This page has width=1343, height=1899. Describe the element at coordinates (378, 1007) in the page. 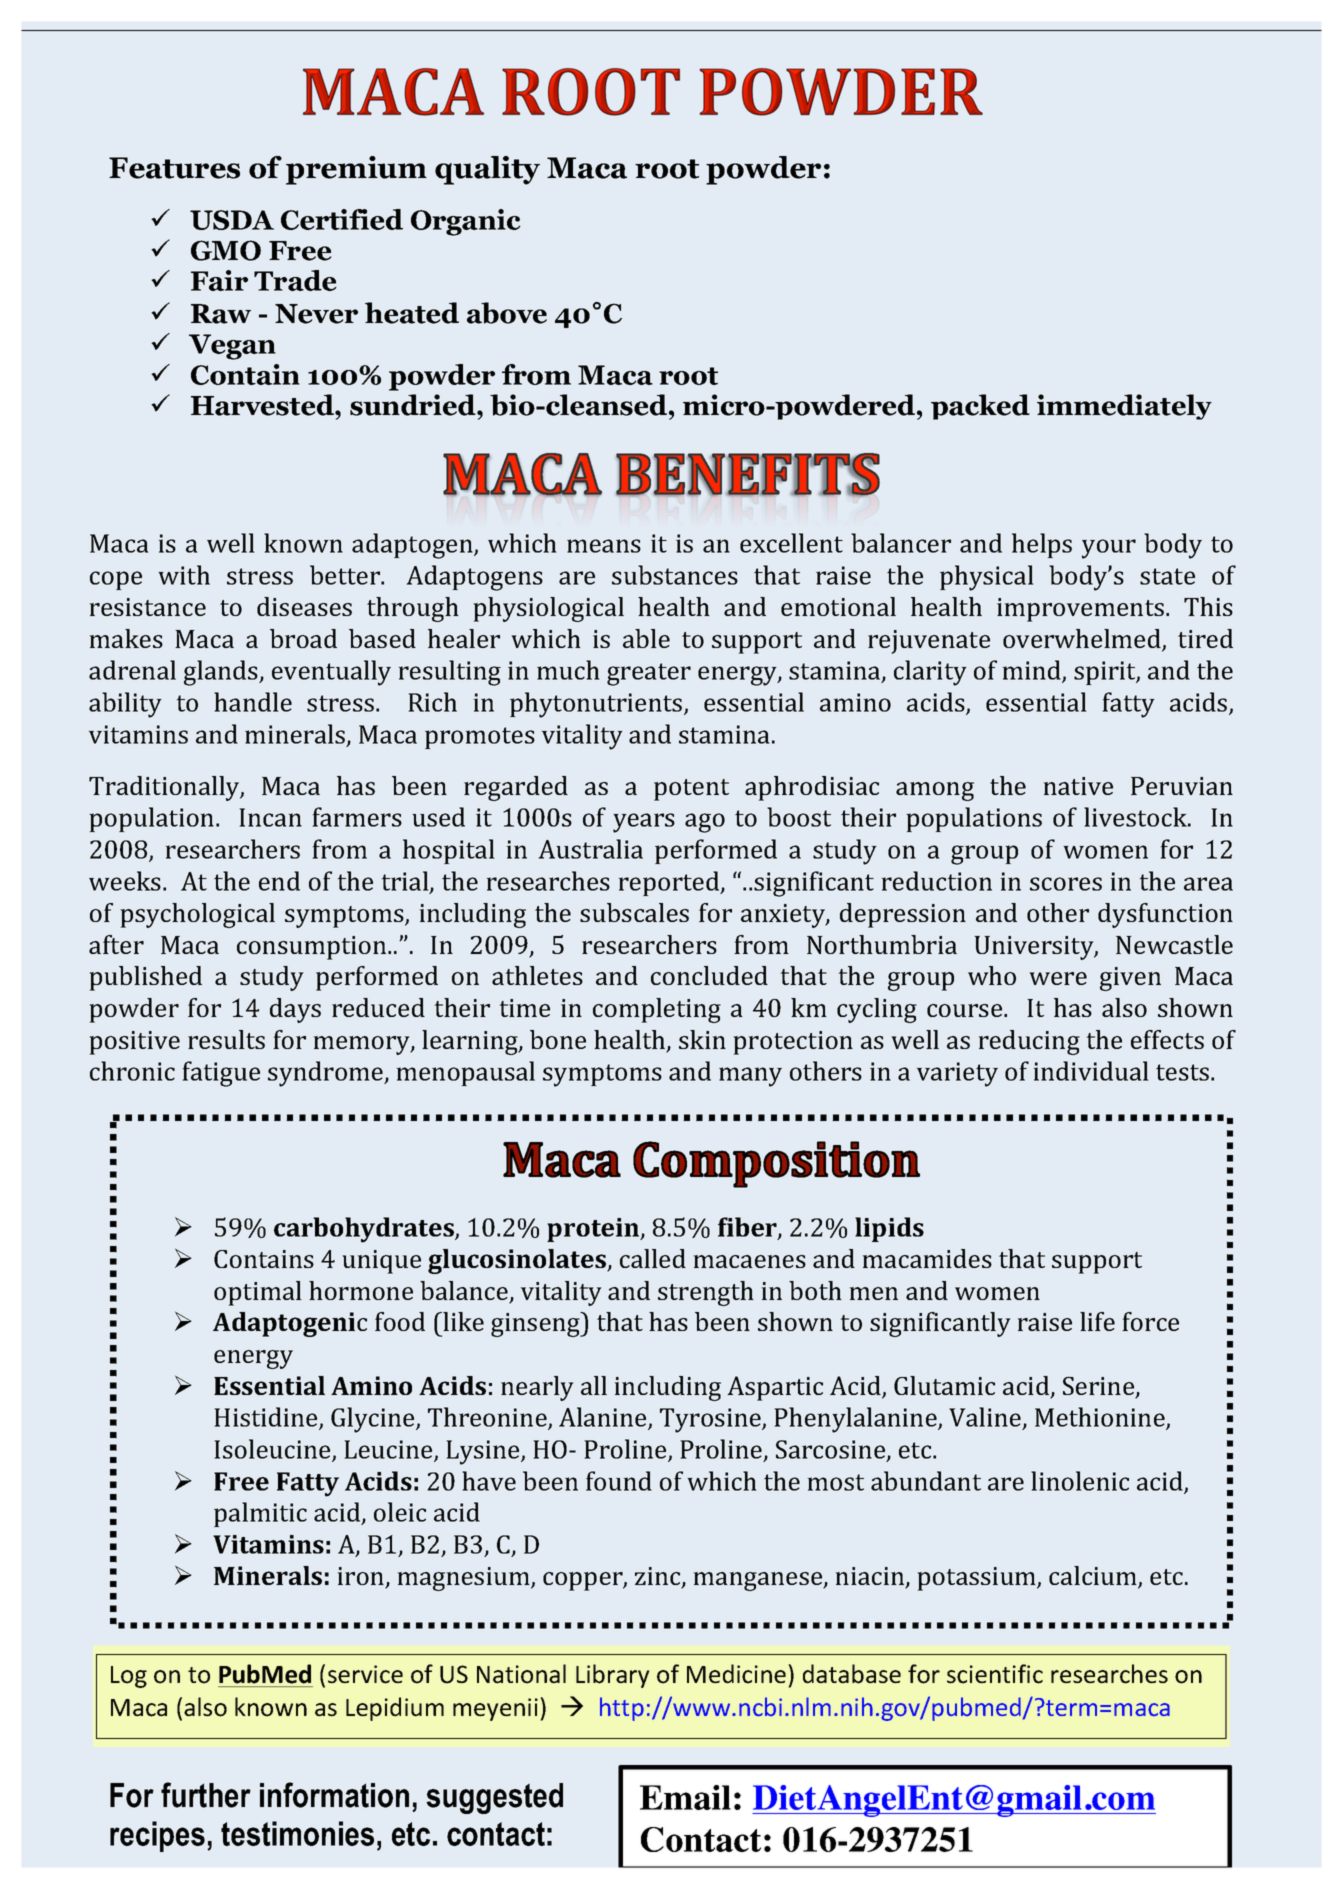

I see `reduced` at that location.
